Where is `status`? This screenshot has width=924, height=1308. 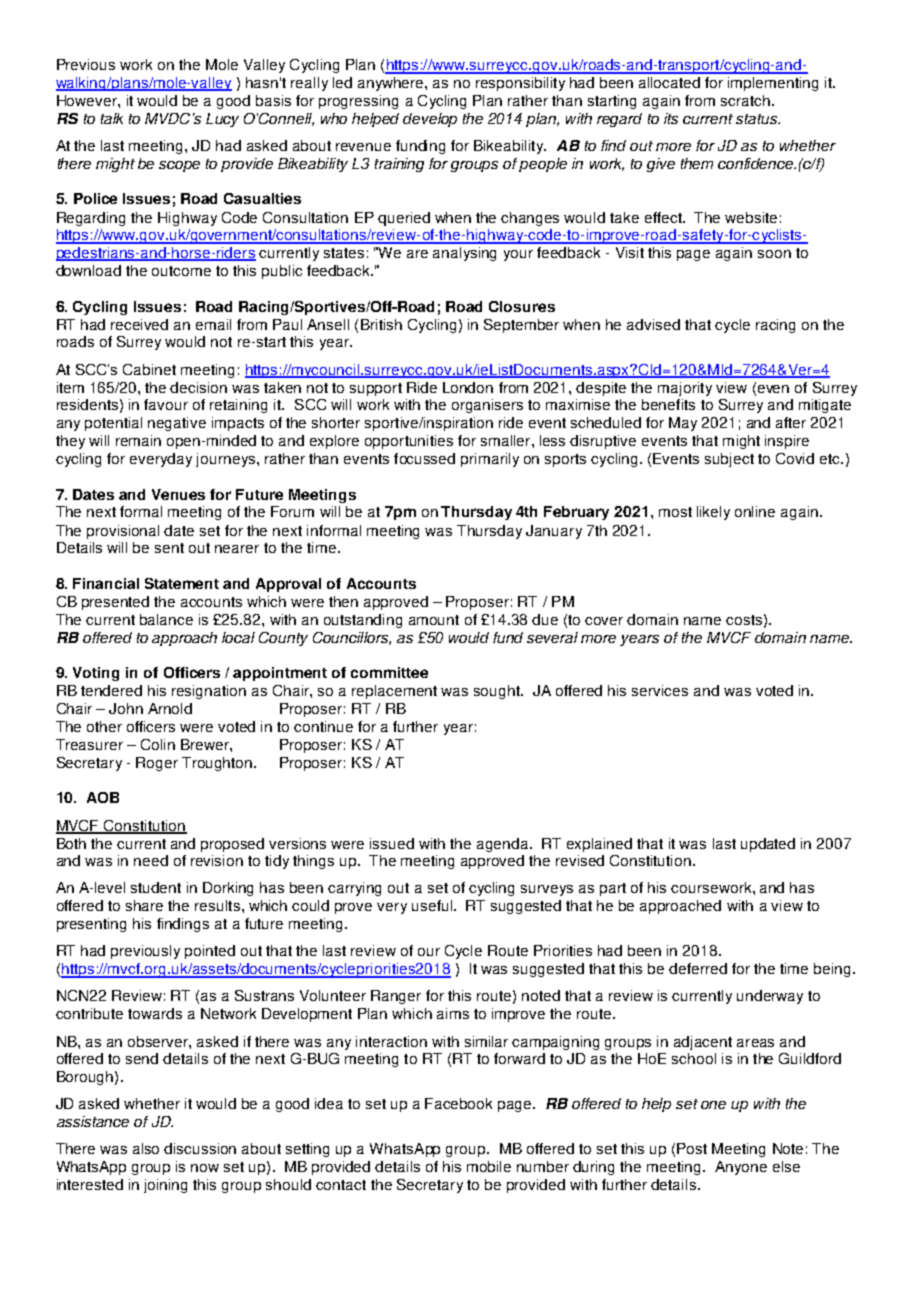
status is located at coordinates (758, 119).
